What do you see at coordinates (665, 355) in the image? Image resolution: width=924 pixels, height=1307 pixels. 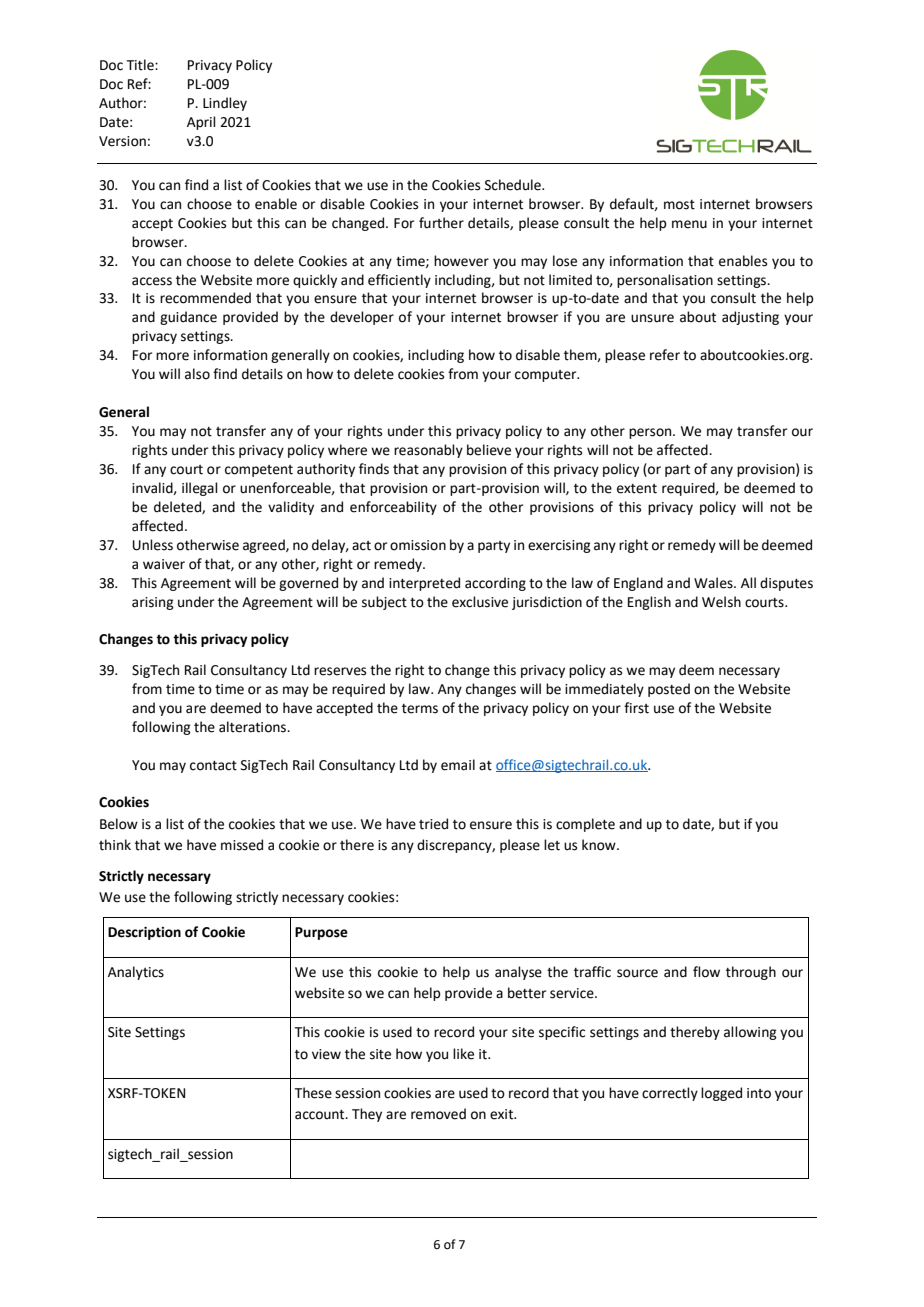 I see `refer` at bounding box center [665, 355].
